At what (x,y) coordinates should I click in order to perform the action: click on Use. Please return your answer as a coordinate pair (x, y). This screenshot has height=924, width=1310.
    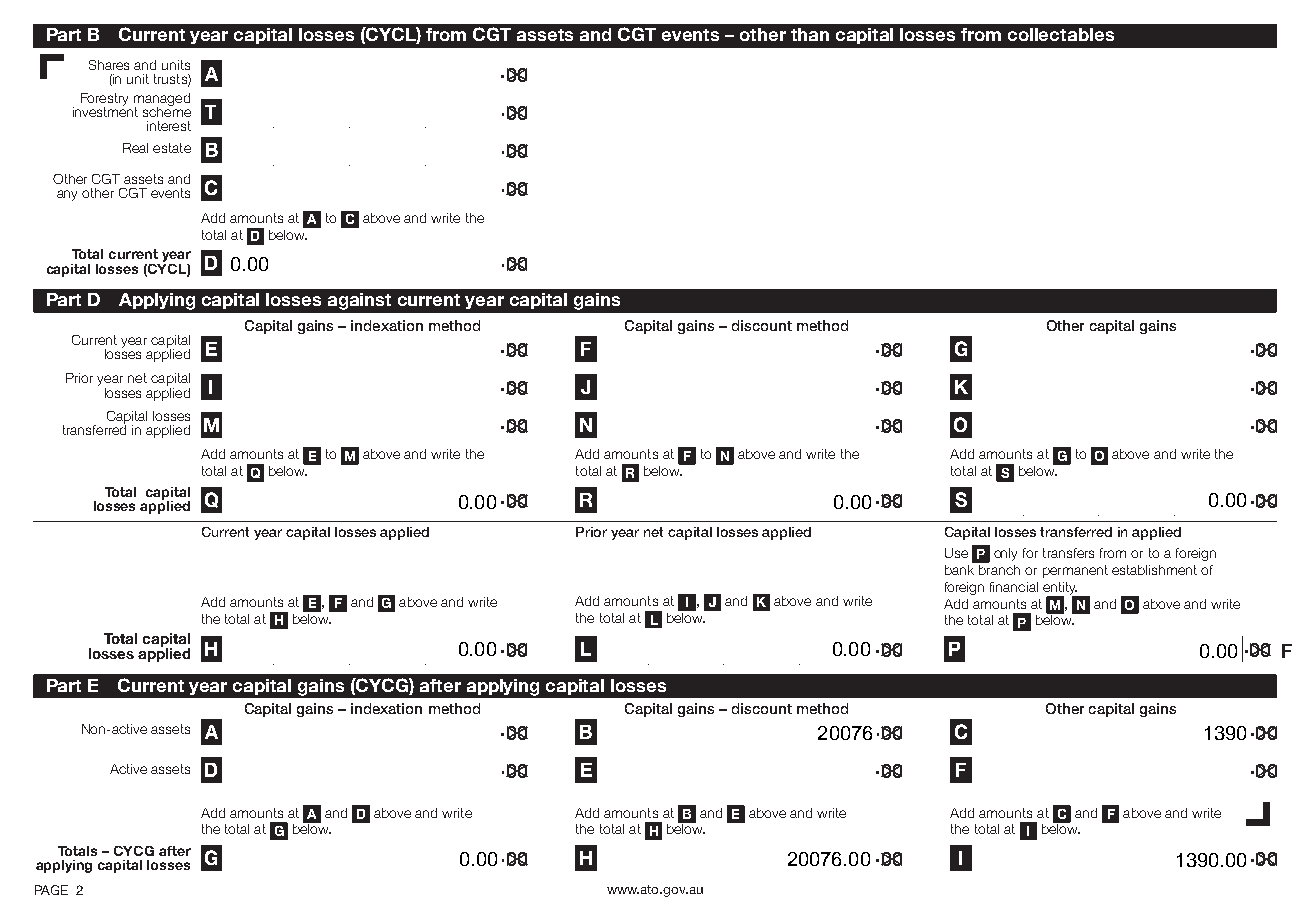
    Looking at the image, I should click on (956, 553).
